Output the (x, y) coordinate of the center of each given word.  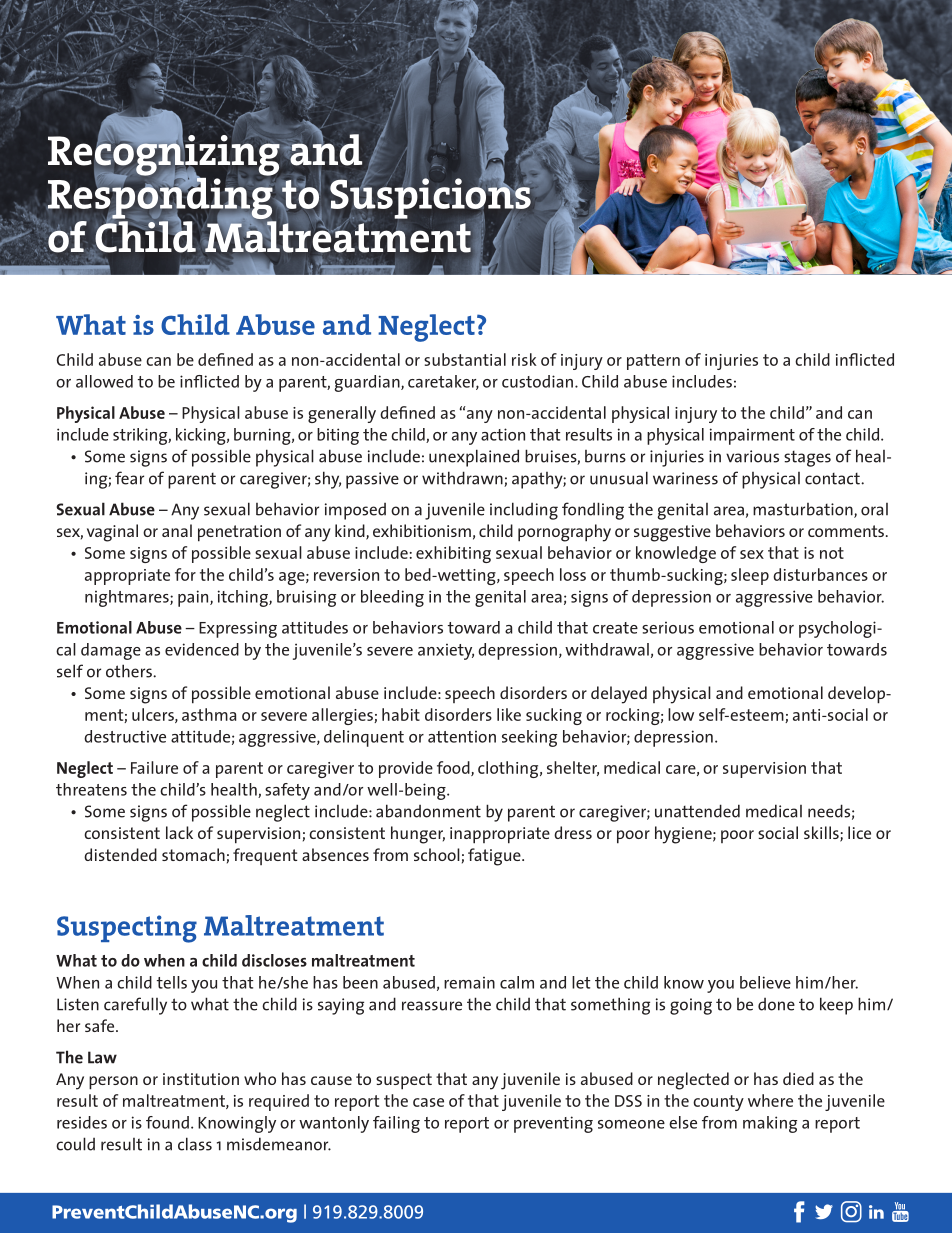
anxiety (446, 652)
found (167, 1122)
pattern (653, 362)
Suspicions (431, 198)
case (428, 1102)
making (770, 1124)
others (130, 671)
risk (524, 359)
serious (668, 628)
